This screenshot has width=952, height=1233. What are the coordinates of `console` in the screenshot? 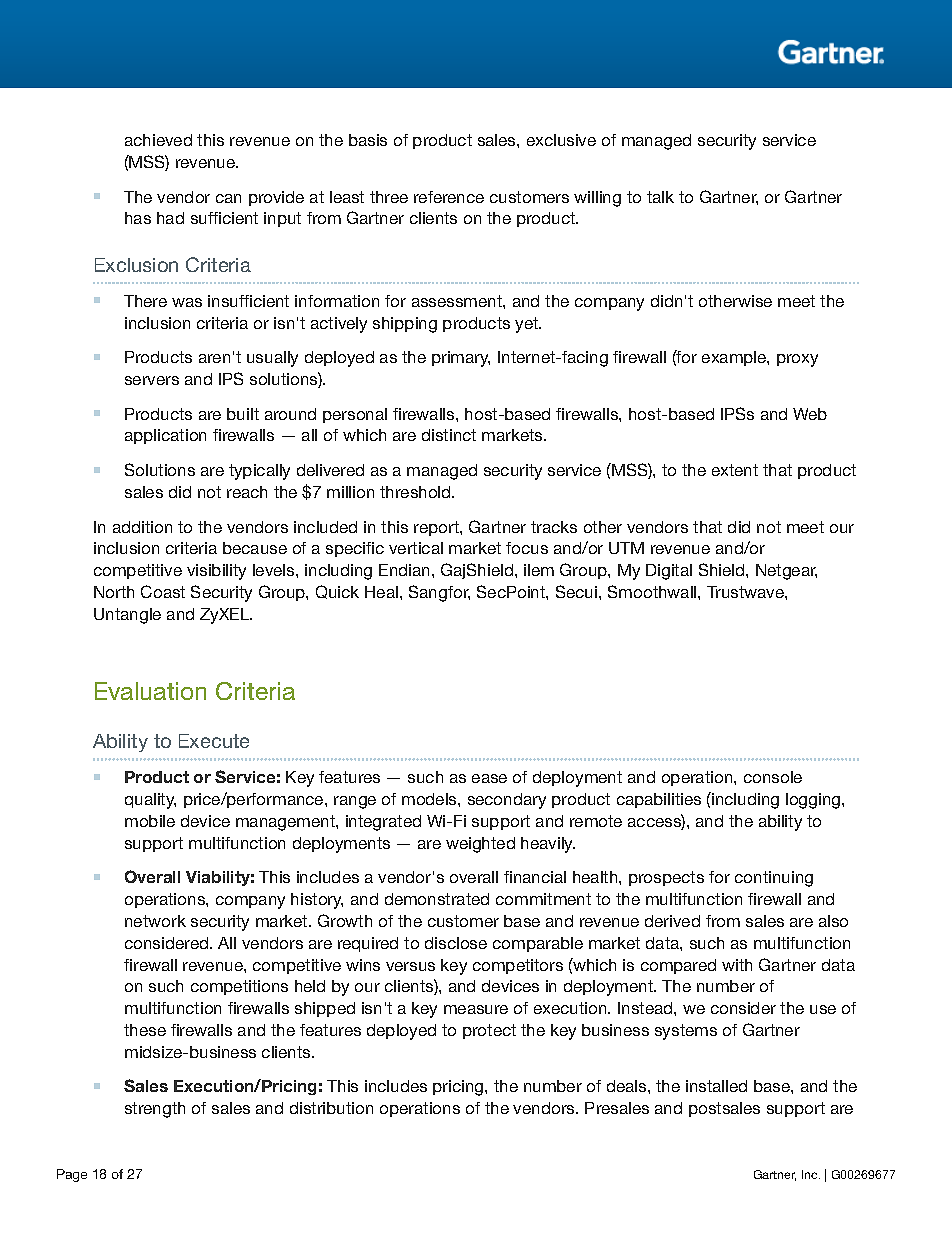 It's located at (773, 777).
